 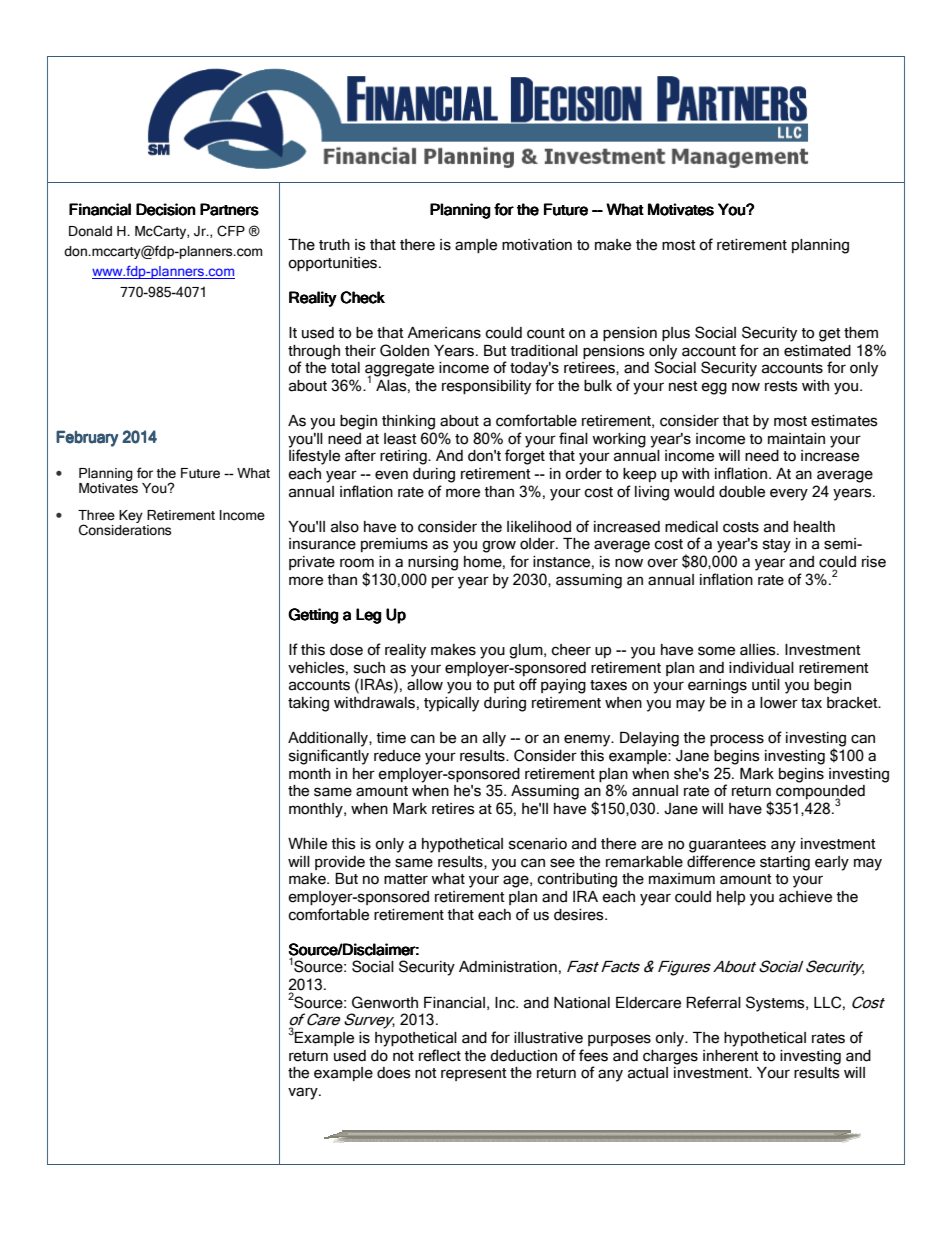 What do you see at coordinates (231, 231) in the screenshot?
I see `CFP` at bounding box center [231, 231].
